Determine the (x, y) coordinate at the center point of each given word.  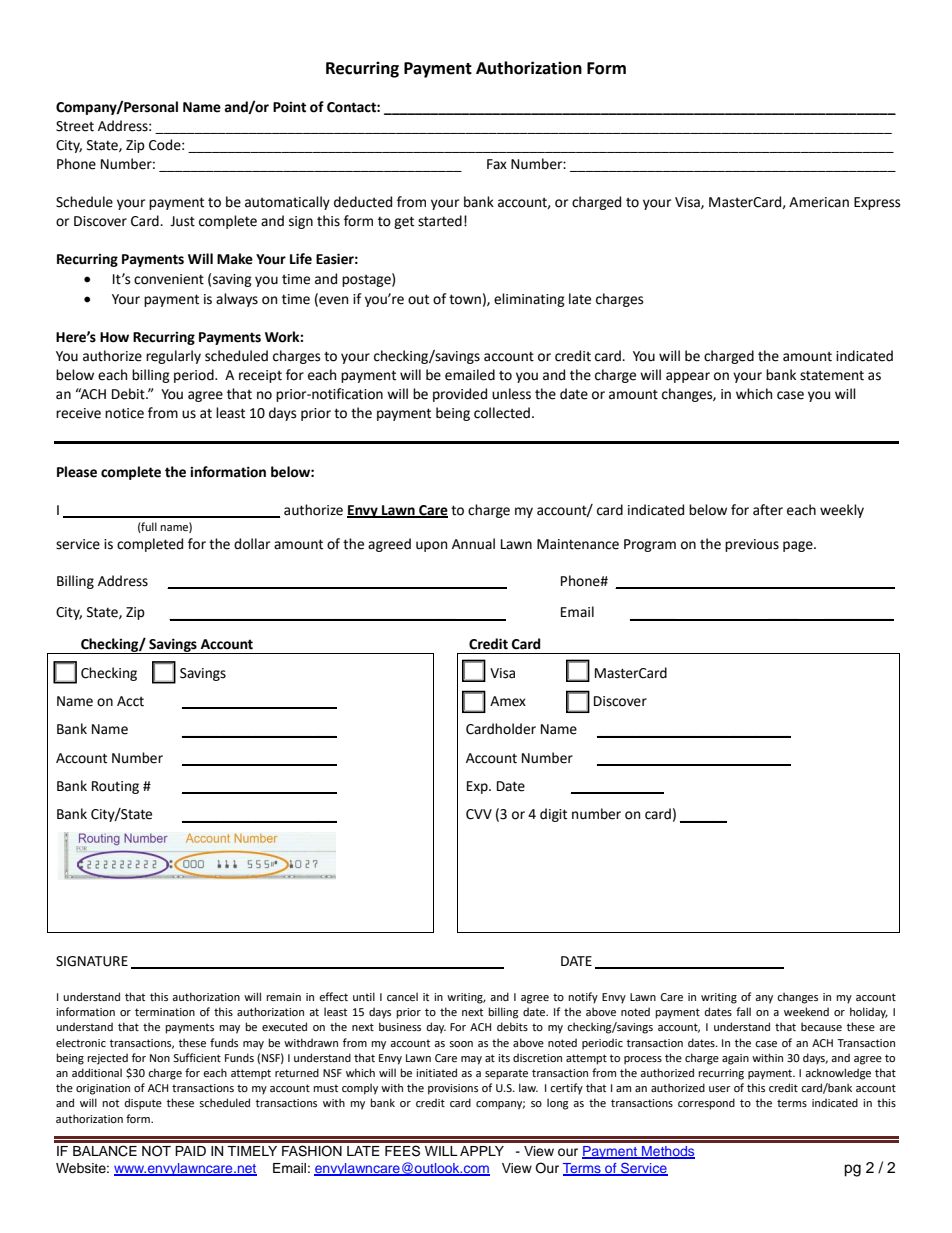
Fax (497, 164)
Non (160, 1058)
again (735, 1059)
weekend (806, 1011)
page (799, 546)
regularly (173, 357)
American (819, 202)
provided (460, 395)
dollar (252, 544)
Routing (115, 787)
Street (75, 126)
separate (506, 1074)
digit (553, 815)
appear (688, 377)
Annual (473, 544)
